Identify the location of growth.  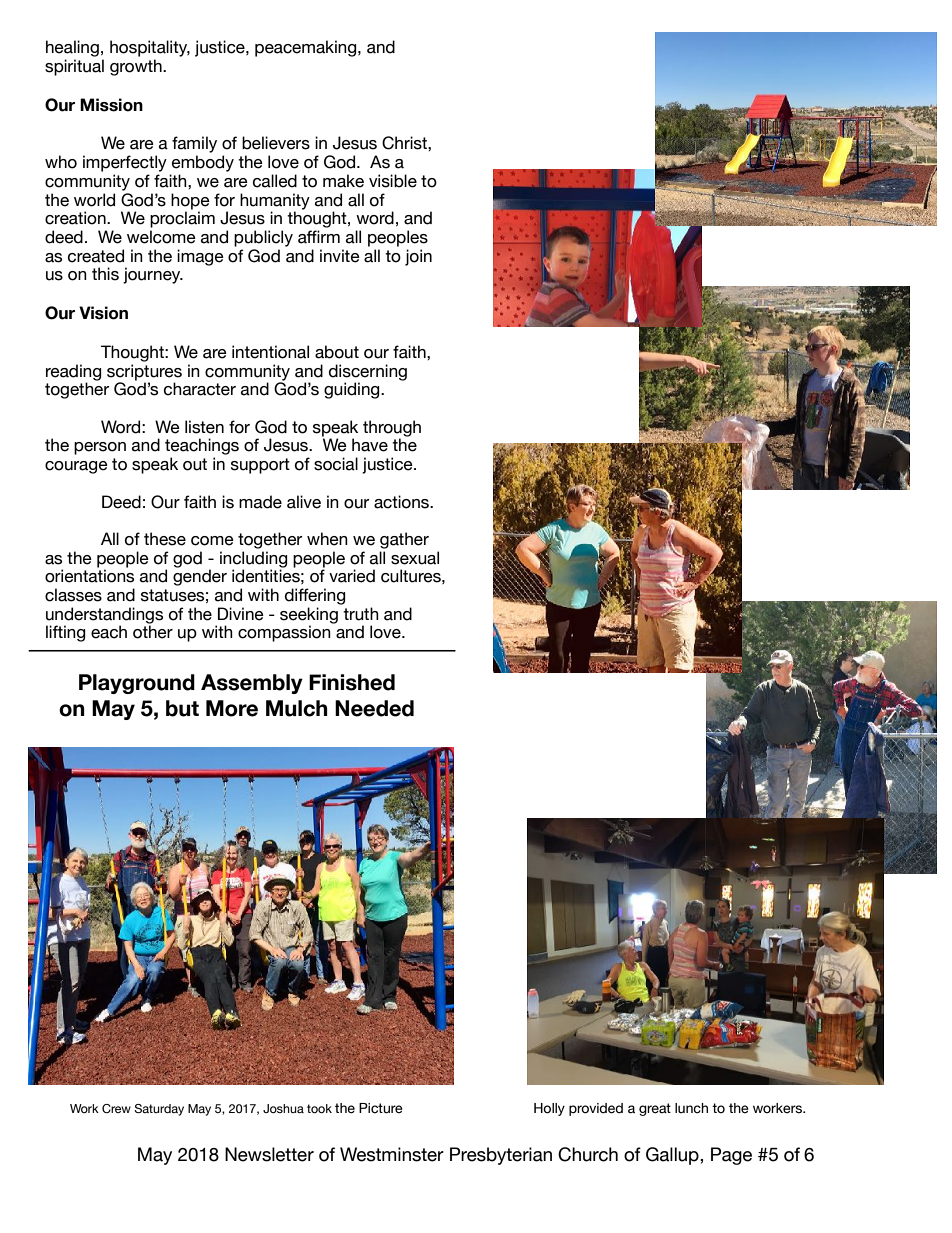
(137, 67).
